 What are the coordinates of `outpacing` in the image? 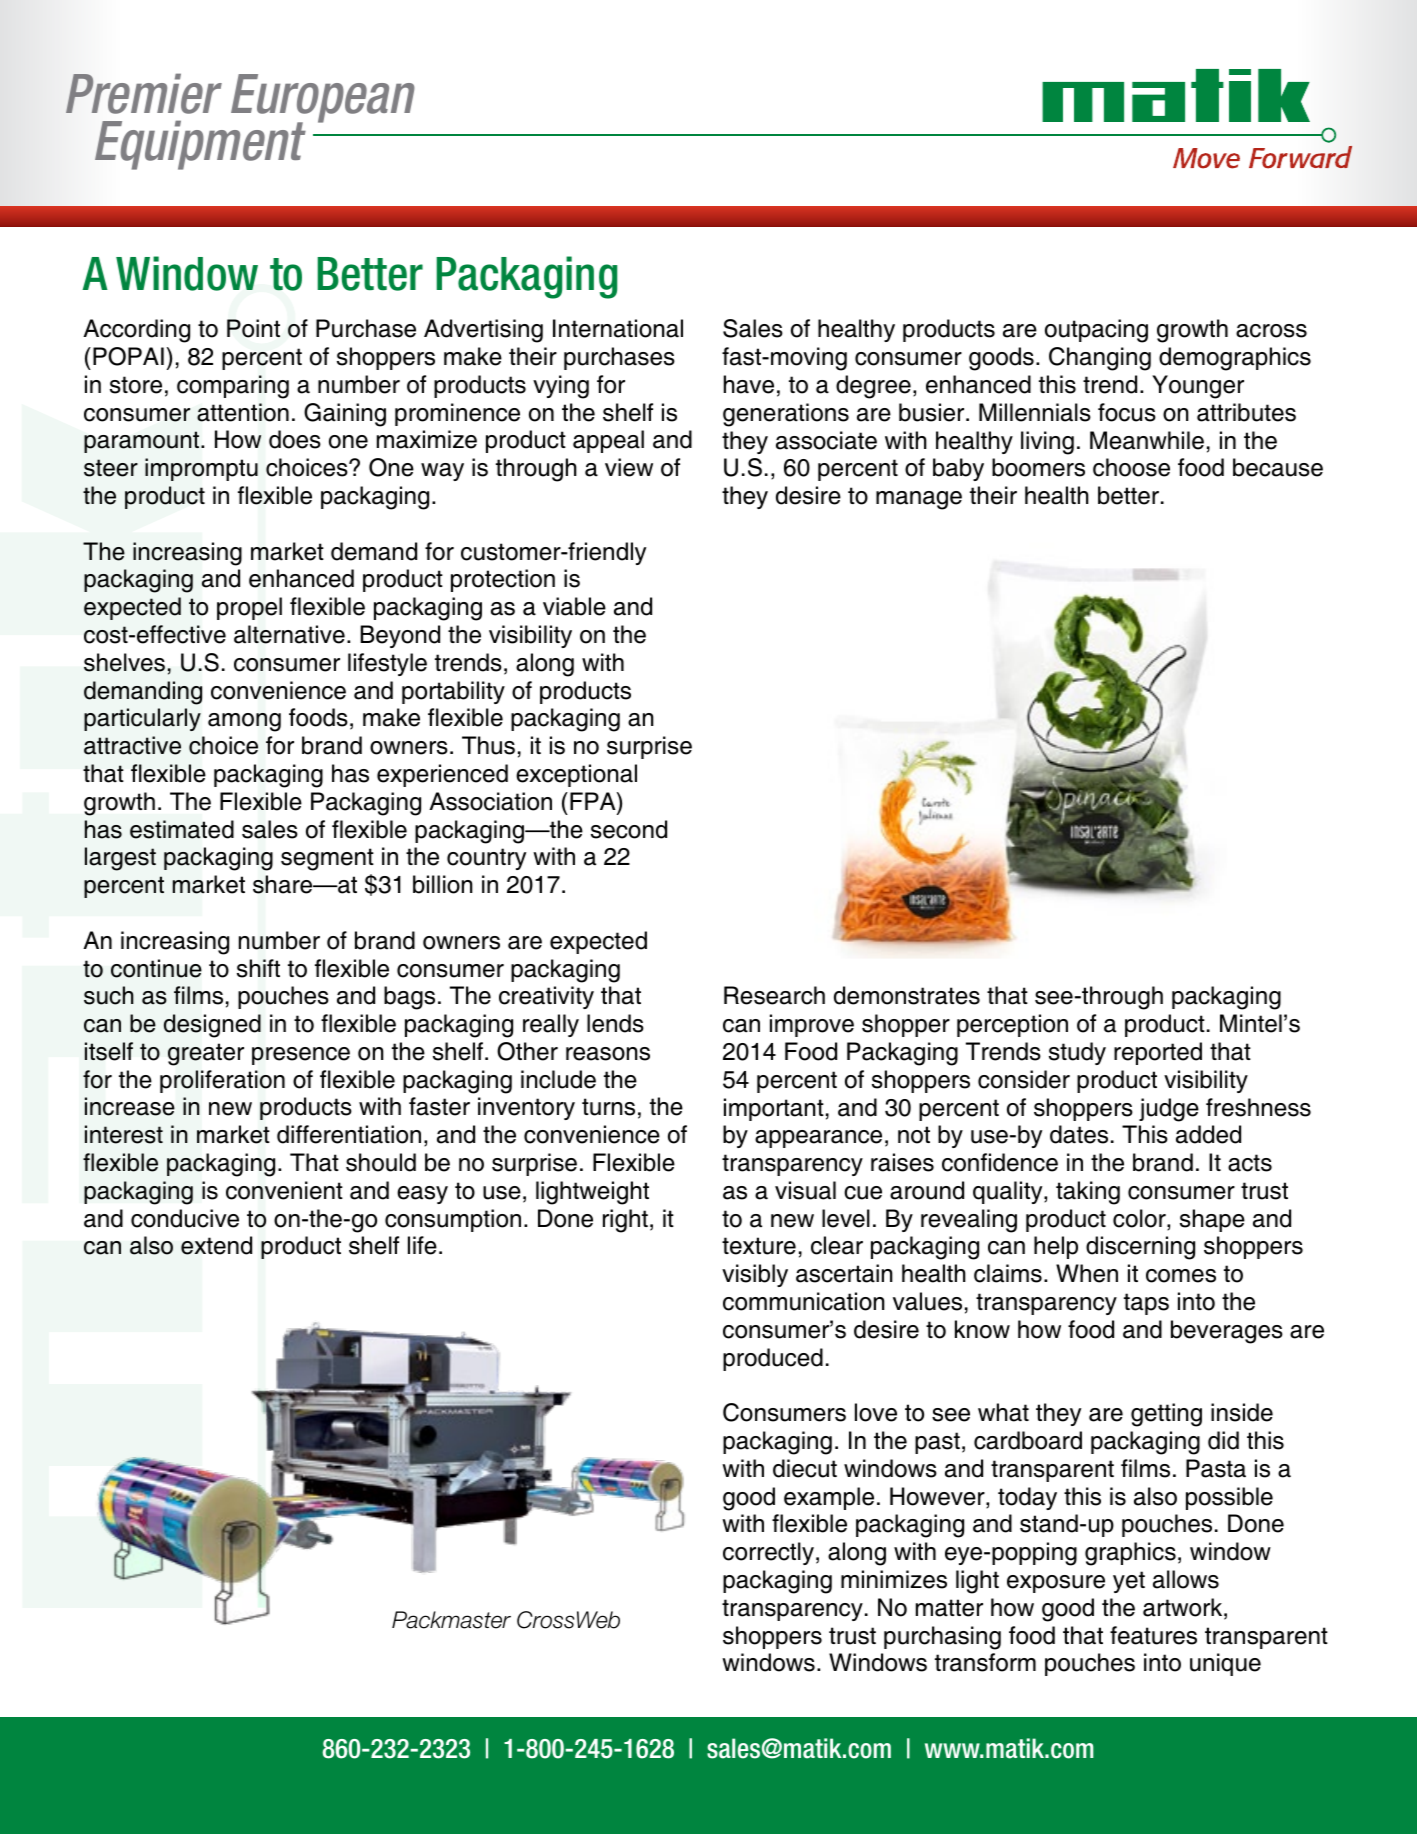 It's located at (1096, 331).
